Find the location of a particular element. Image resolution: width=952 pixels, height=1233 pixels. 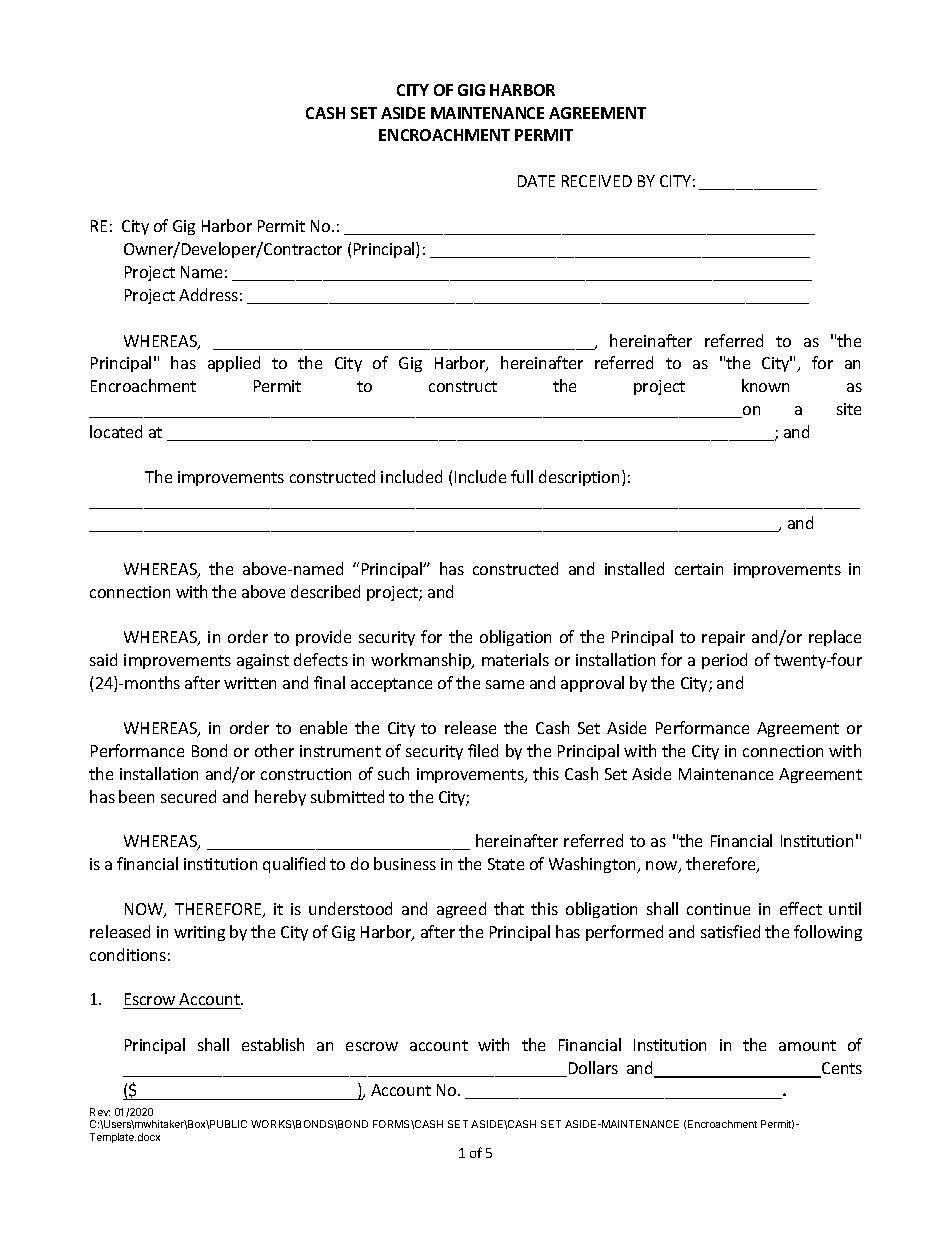

establish is located at coordinates (273, 1044).
